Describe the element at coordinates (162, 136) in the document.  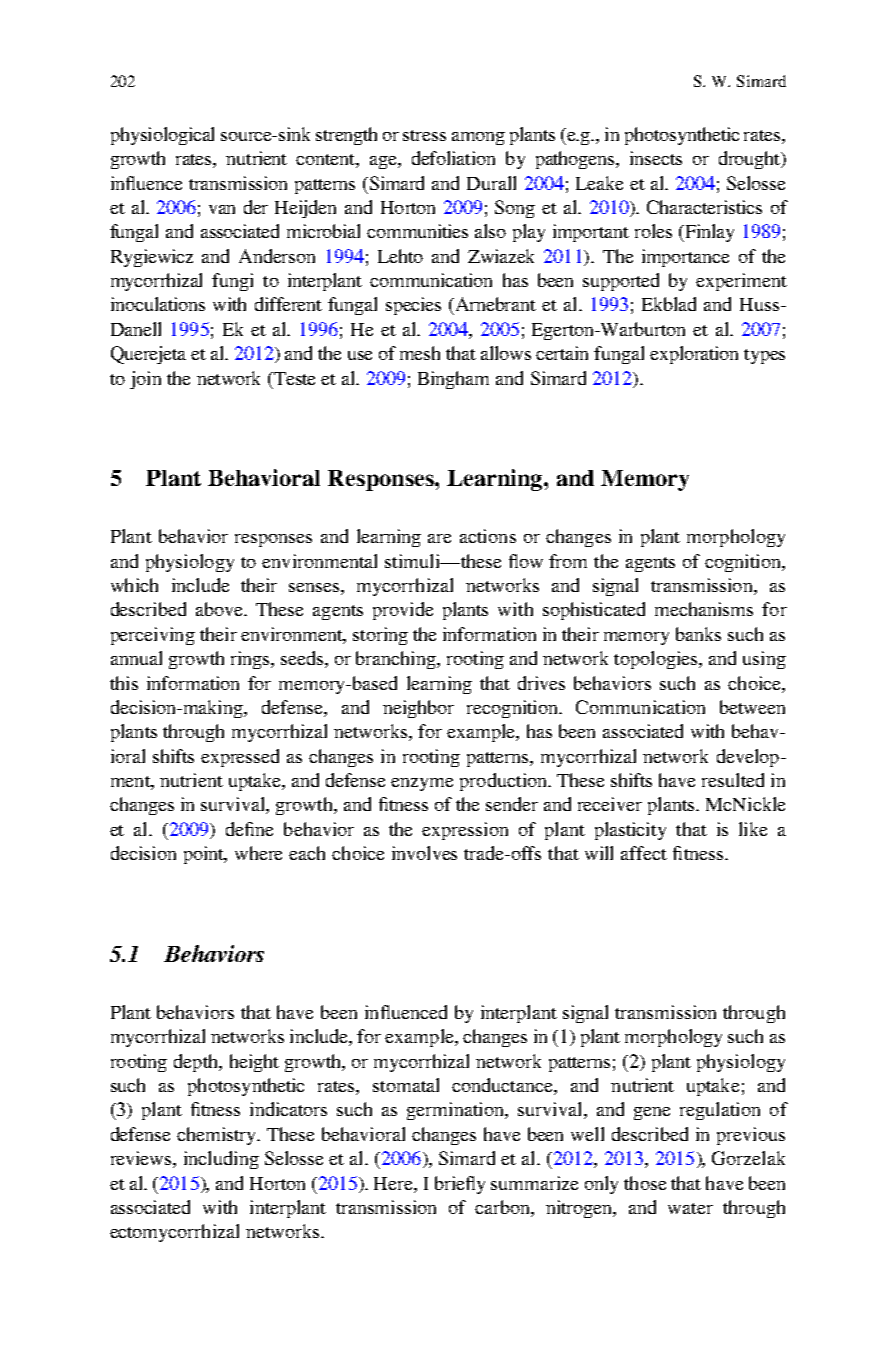
I see `physiological` at that location.
